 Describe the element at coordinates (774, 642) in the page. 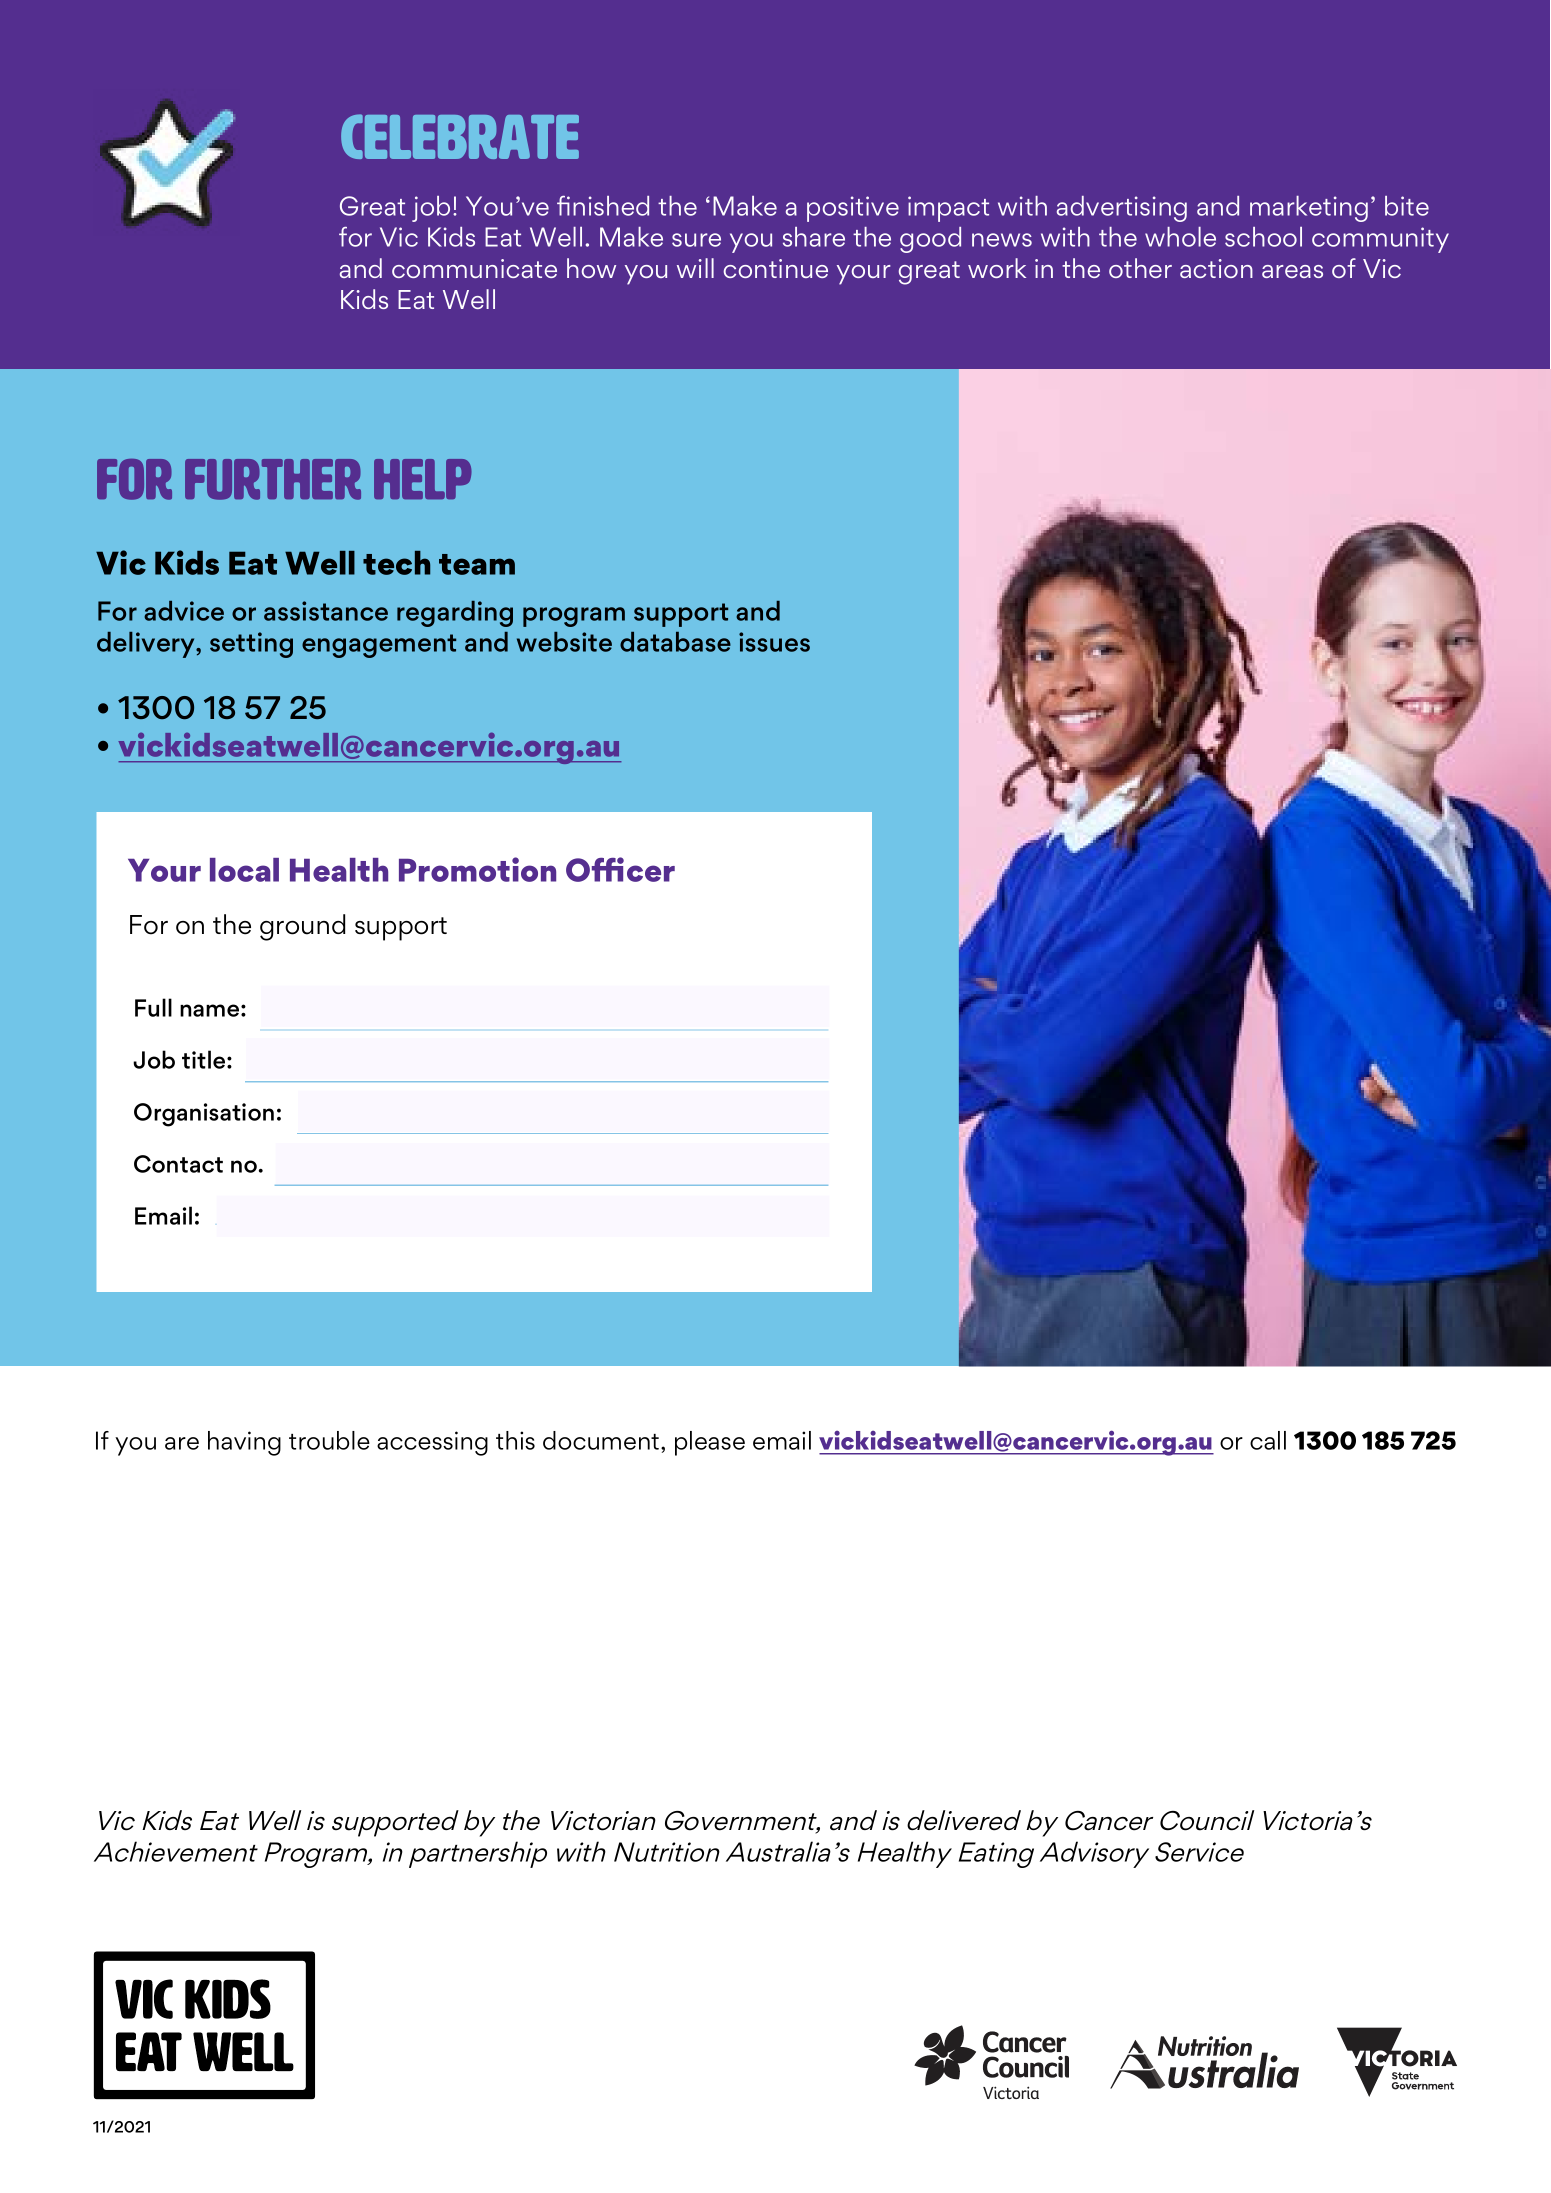

I see `issues` at that location.
